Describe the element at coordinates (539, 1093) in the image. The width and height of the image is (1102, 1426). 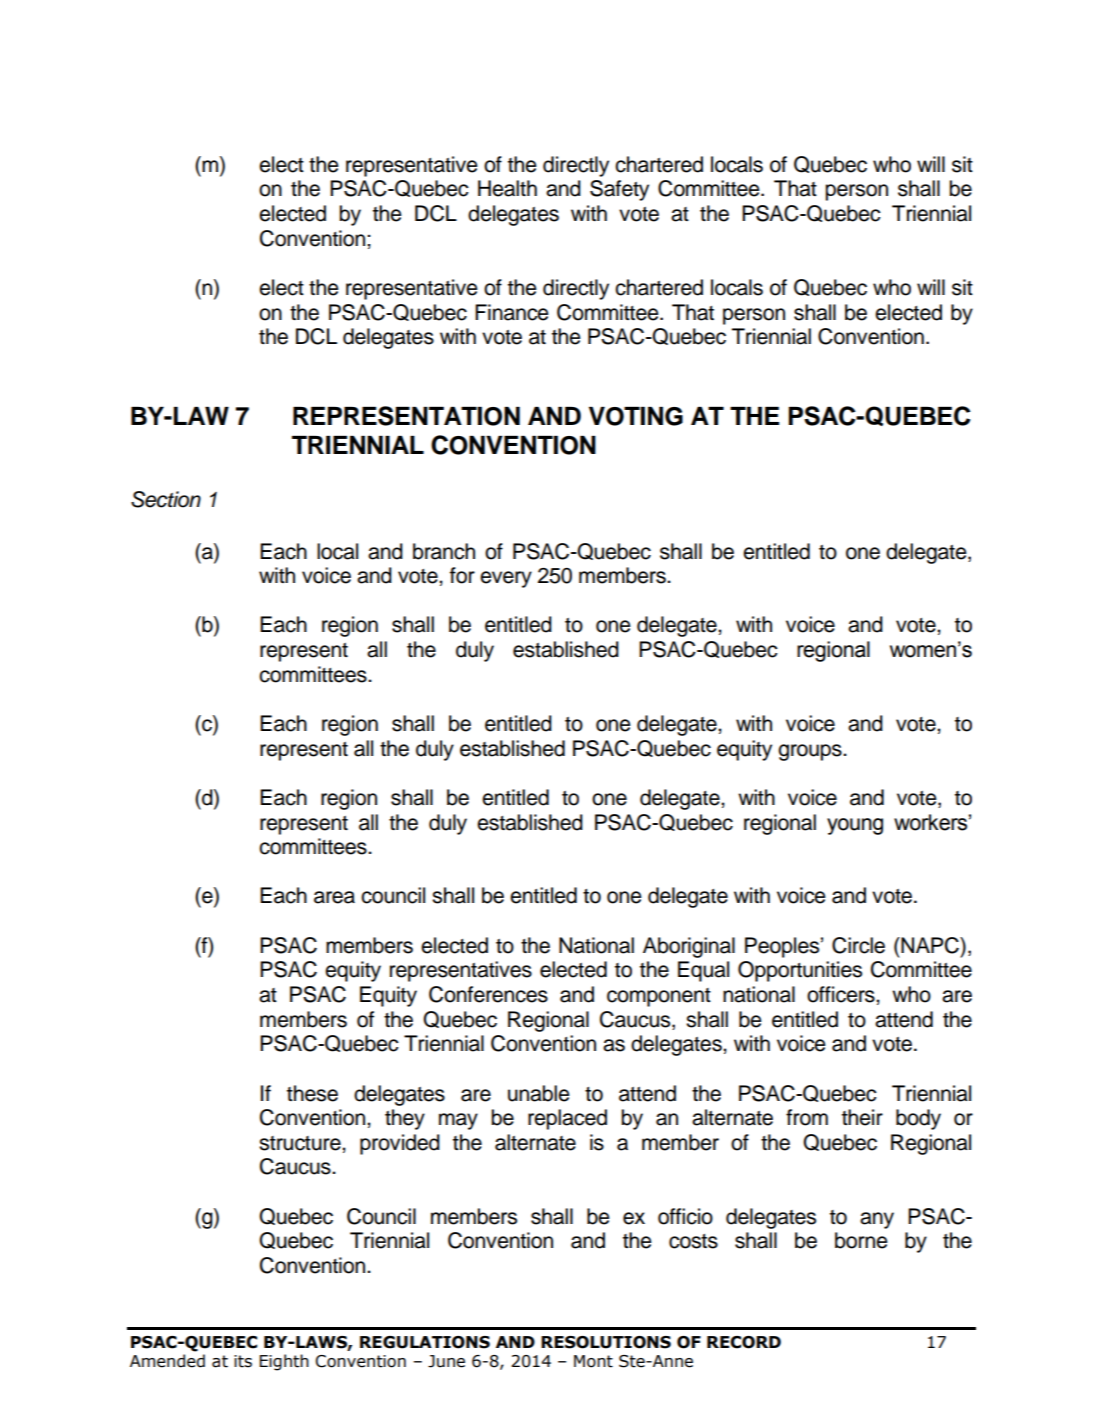
I see `unable` at that location.
